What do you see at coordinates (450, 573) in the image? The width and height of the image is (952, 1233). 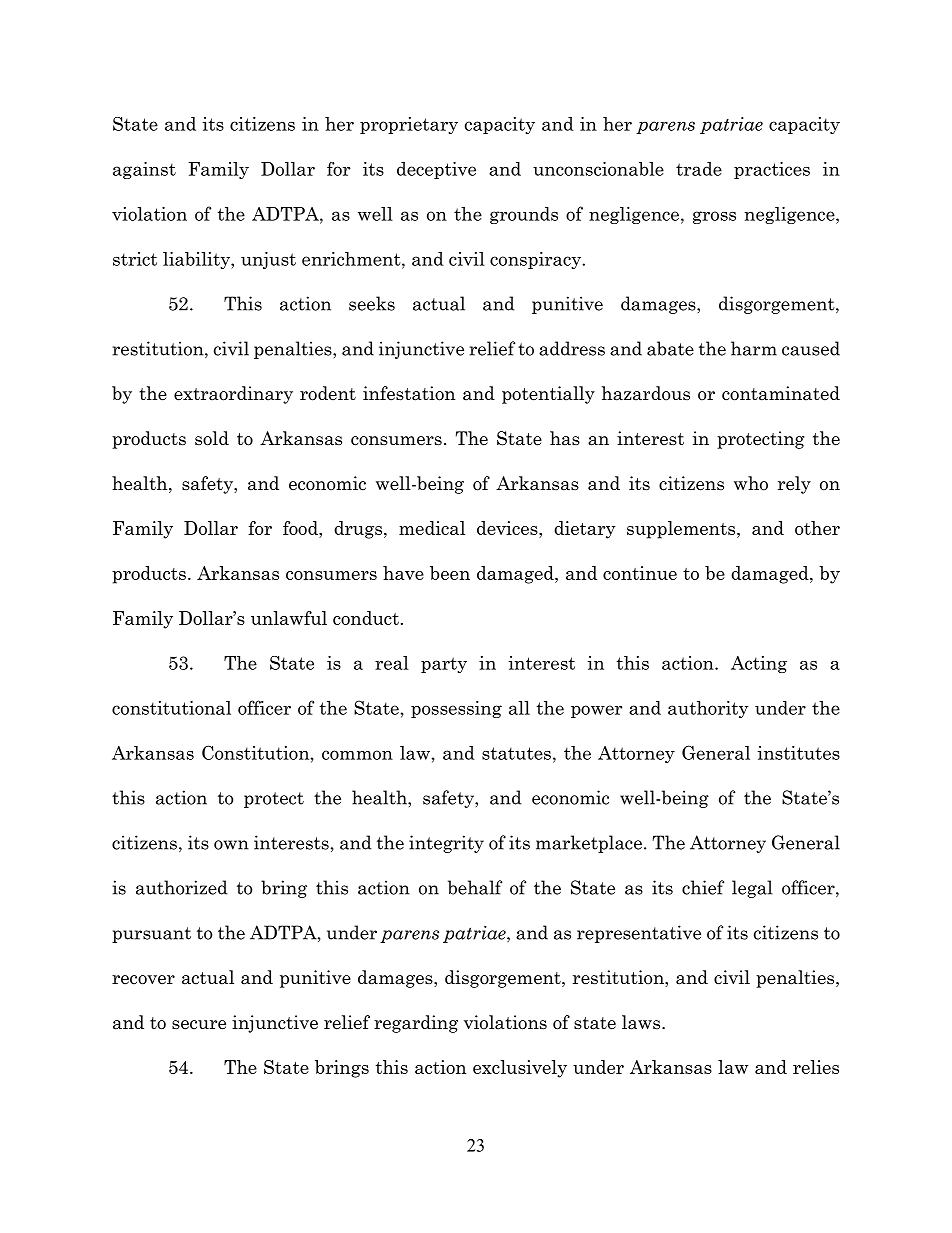 I see `been` at bounding box center [450, 573].
